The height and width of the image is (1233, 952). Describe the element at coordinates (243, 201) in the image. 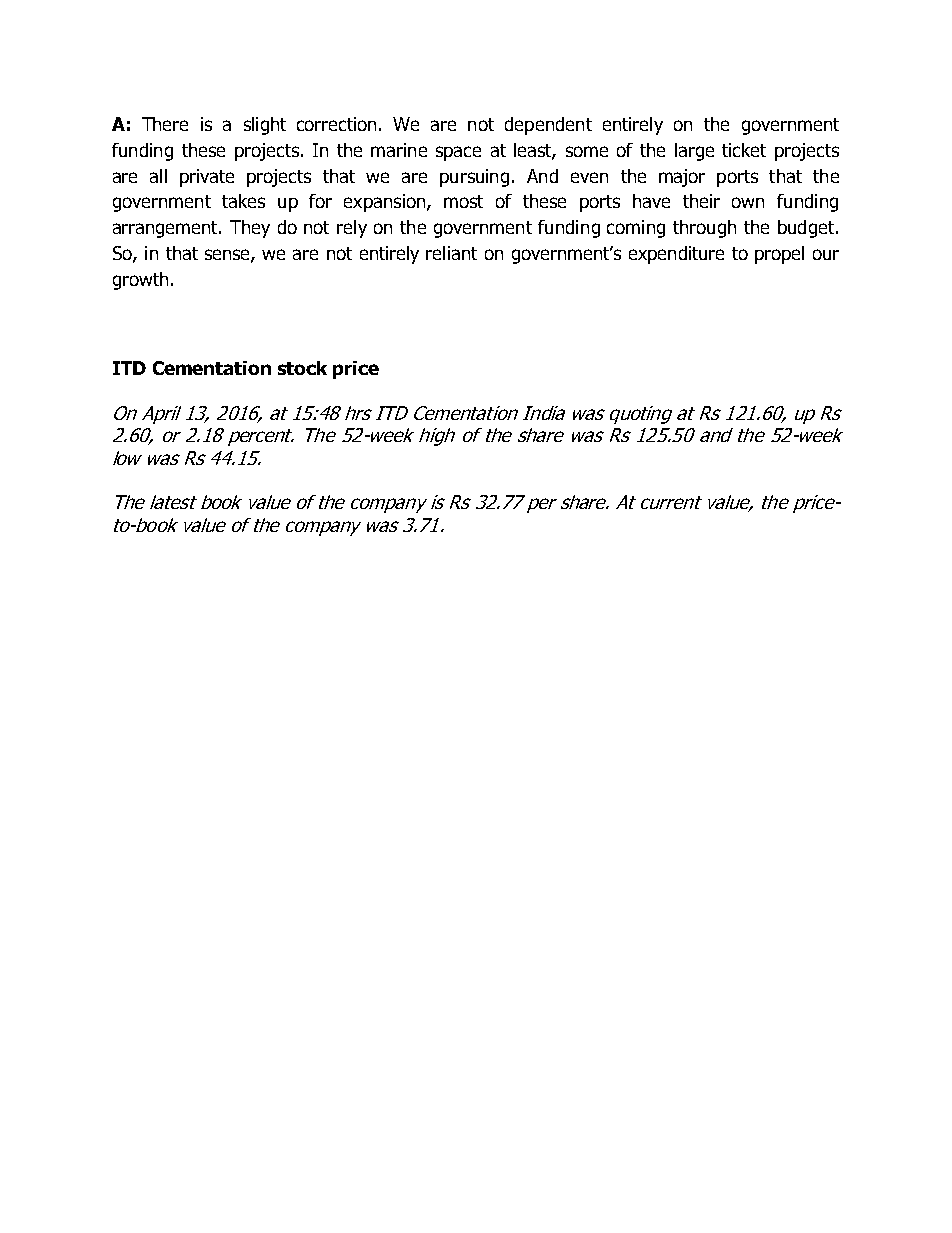

I see `takes` at that location.
